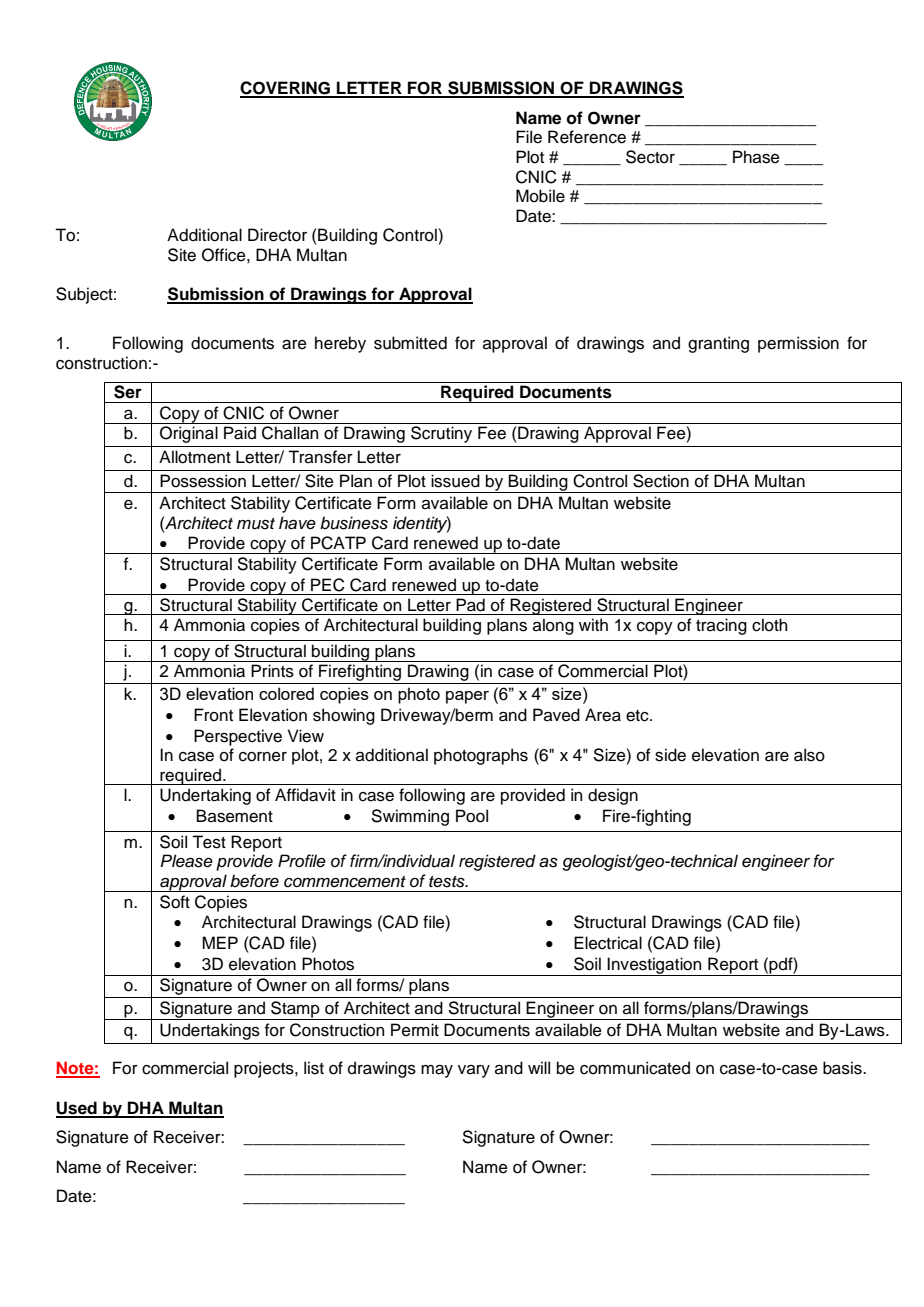  I want to click on projects, so click(265, 1069).
